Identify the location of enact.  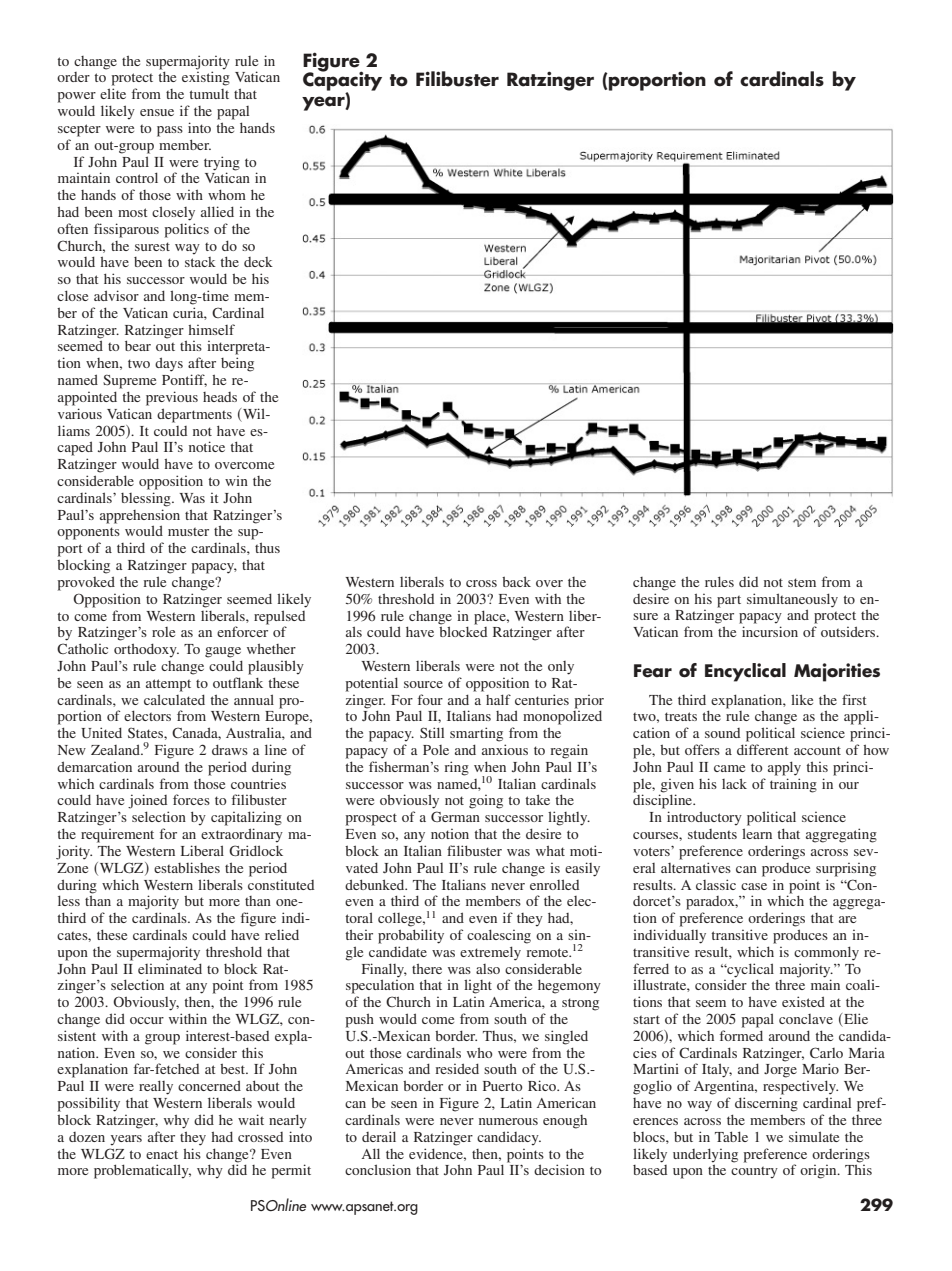
(162, 1154).
